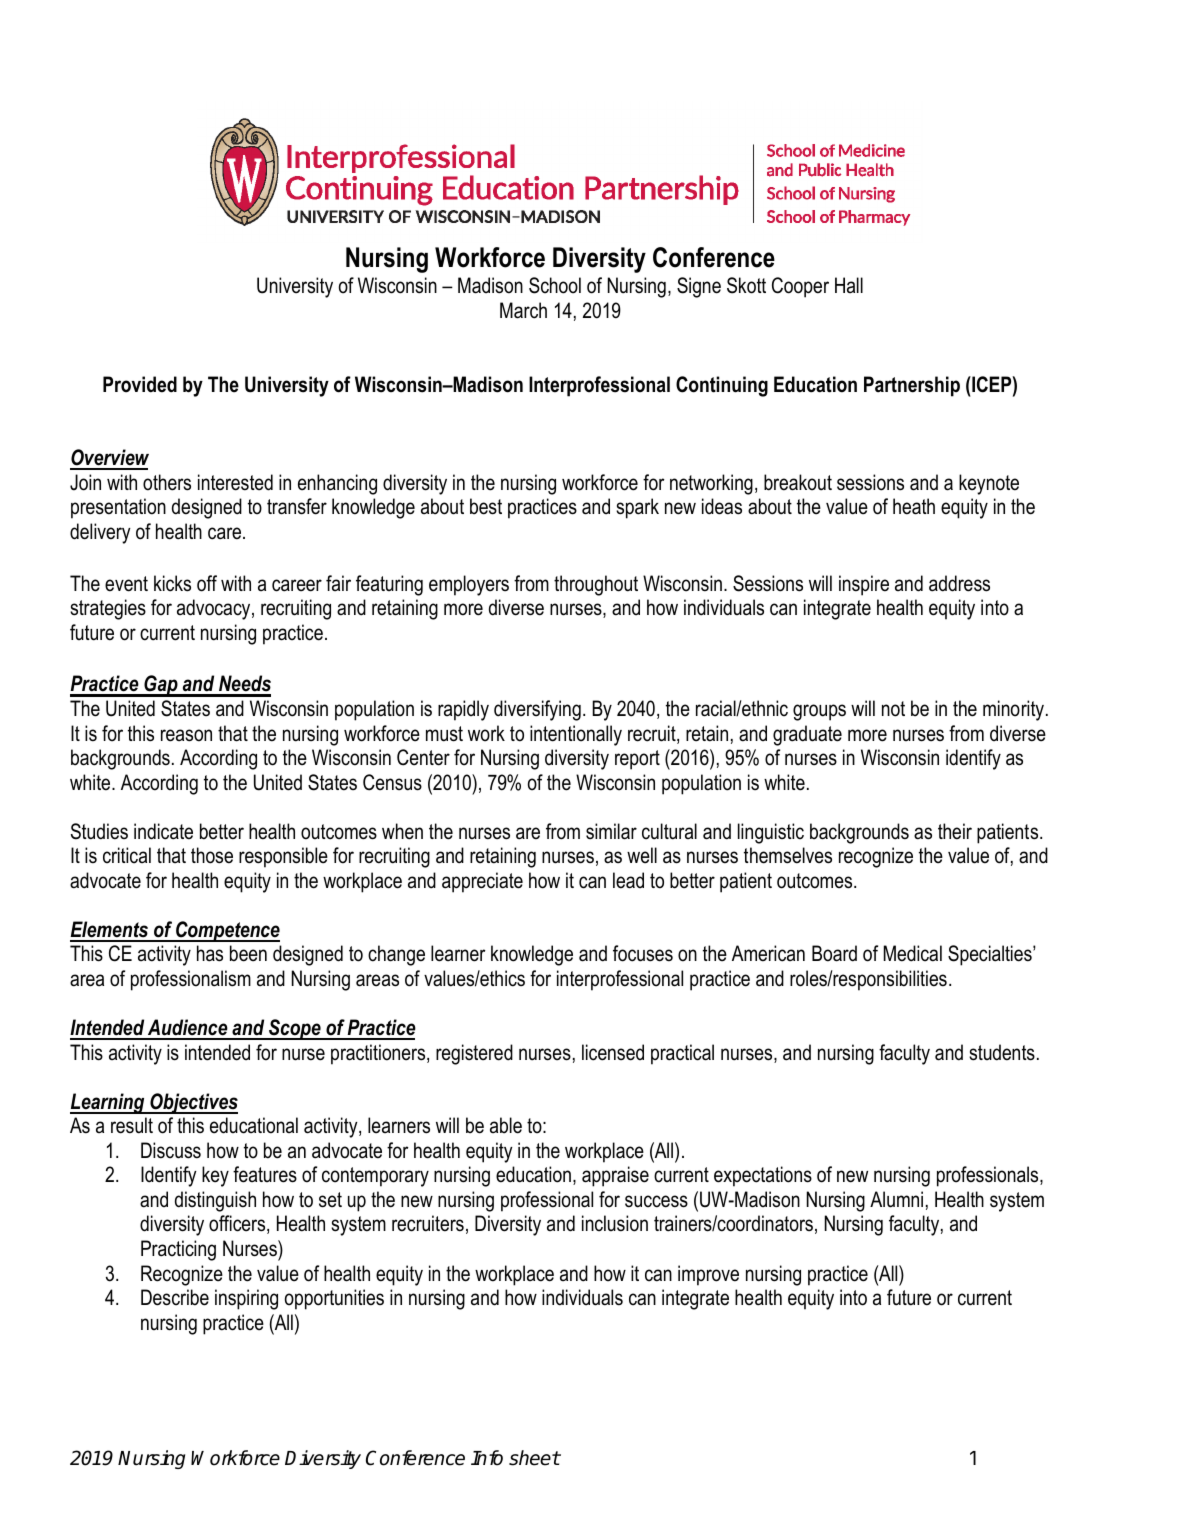  What do you see at coordinates (175, 1297) in the screenshot?
I see `Describe` at bounding box center [175, 1297].
